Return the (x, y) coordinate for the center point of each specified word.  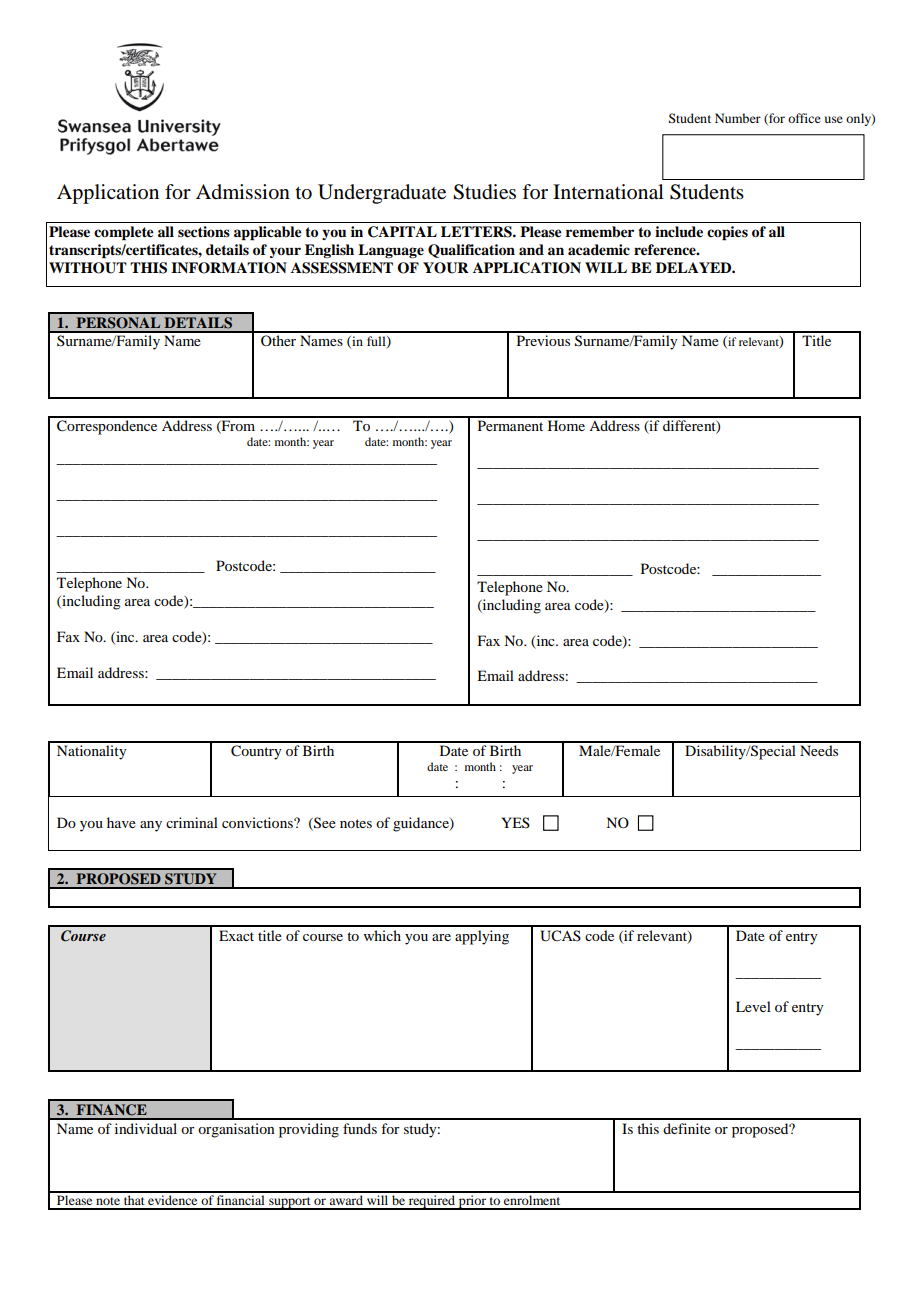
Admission (243, 192)
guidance (422, 824)
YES (516, 822)
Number (738, 118)
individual (146, 1128)
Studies (484, 192)
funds (360, 1128)
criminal (192, 822)
